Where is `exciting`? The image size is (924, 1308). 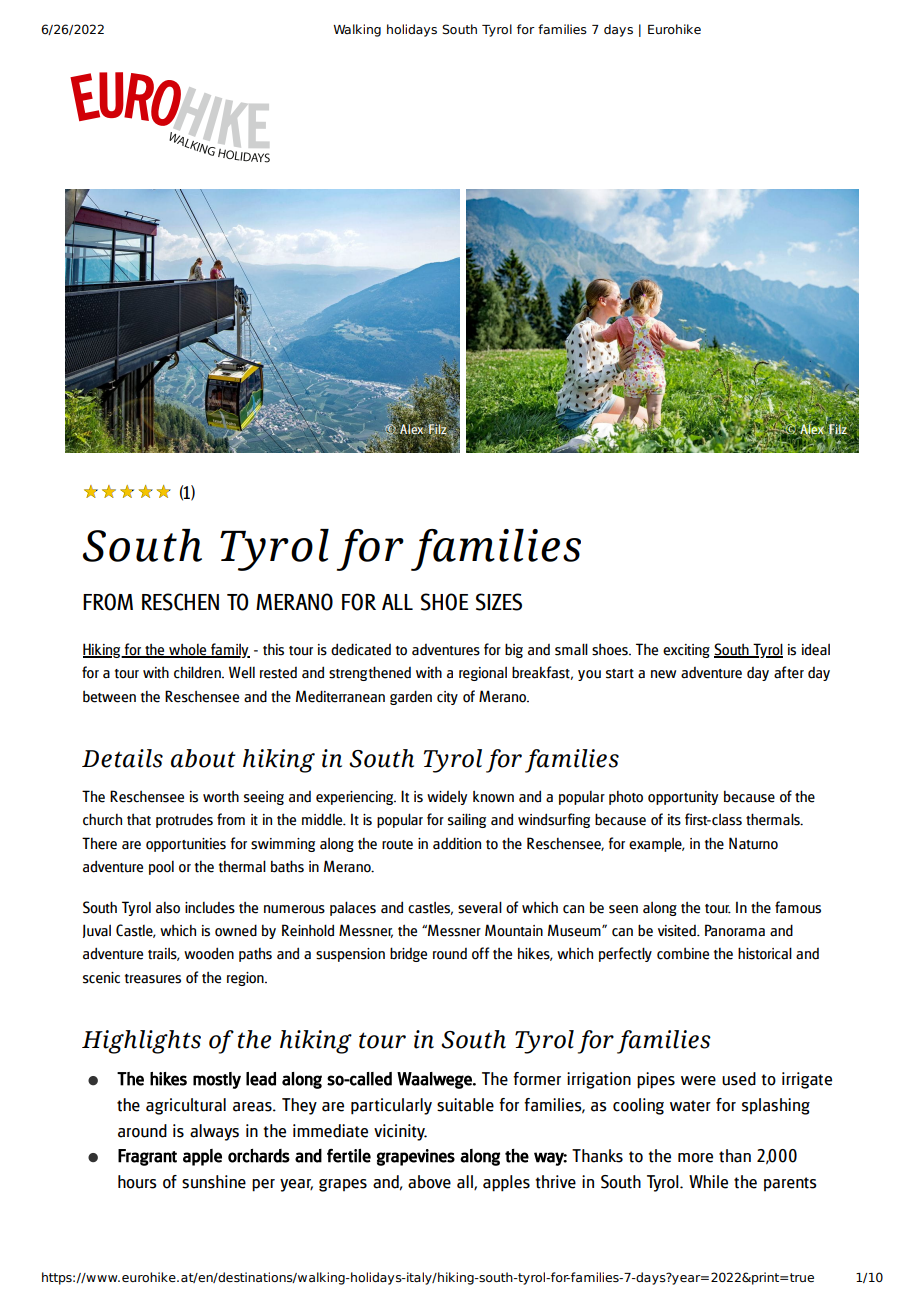 exciting is located at coordinates (686, 651).
